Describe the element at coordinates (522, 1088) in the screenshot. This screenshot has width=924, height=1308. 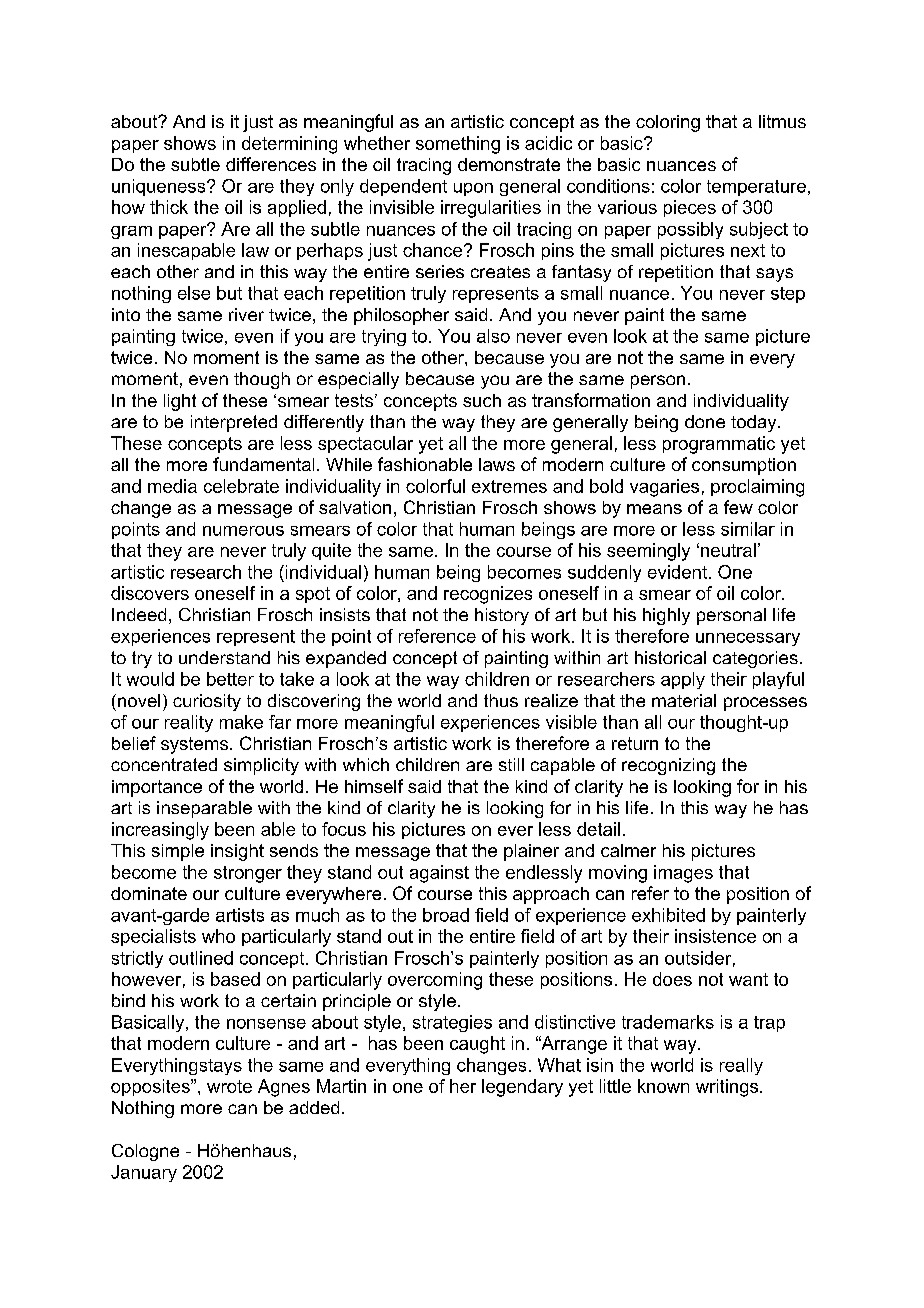
I see `legendary` at that location.
